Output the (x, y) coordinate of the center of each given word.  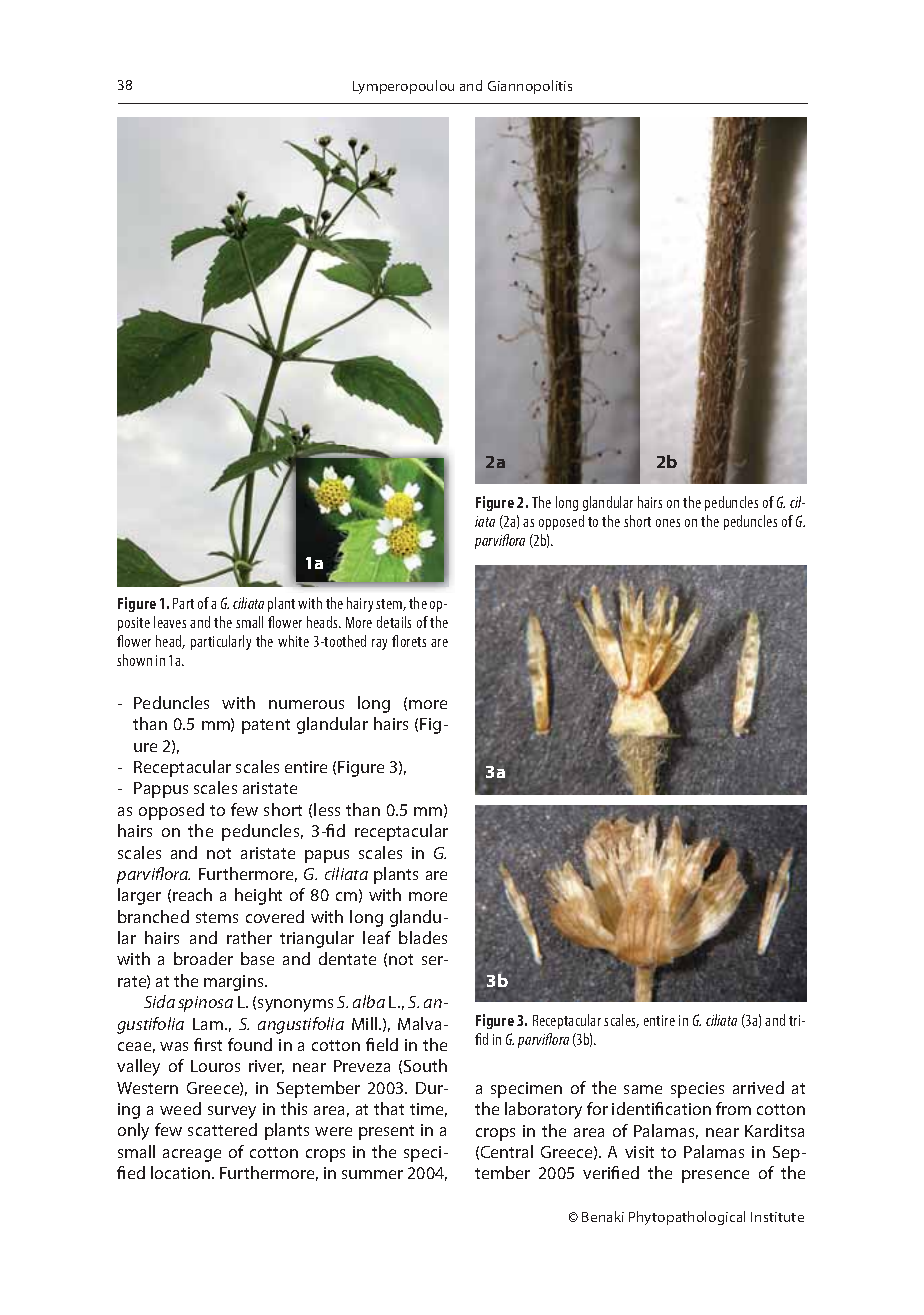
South (425, 1065)
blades (423, 937)
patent (266, 726)
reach (192, 894)
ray (379, 644)
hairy (360, 604)
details (394, 622)
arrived (758, 1087)
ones (668, 523)
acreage (192, 1155)
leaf (377, 937)
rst (213, 1045)
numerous (306, 704)
